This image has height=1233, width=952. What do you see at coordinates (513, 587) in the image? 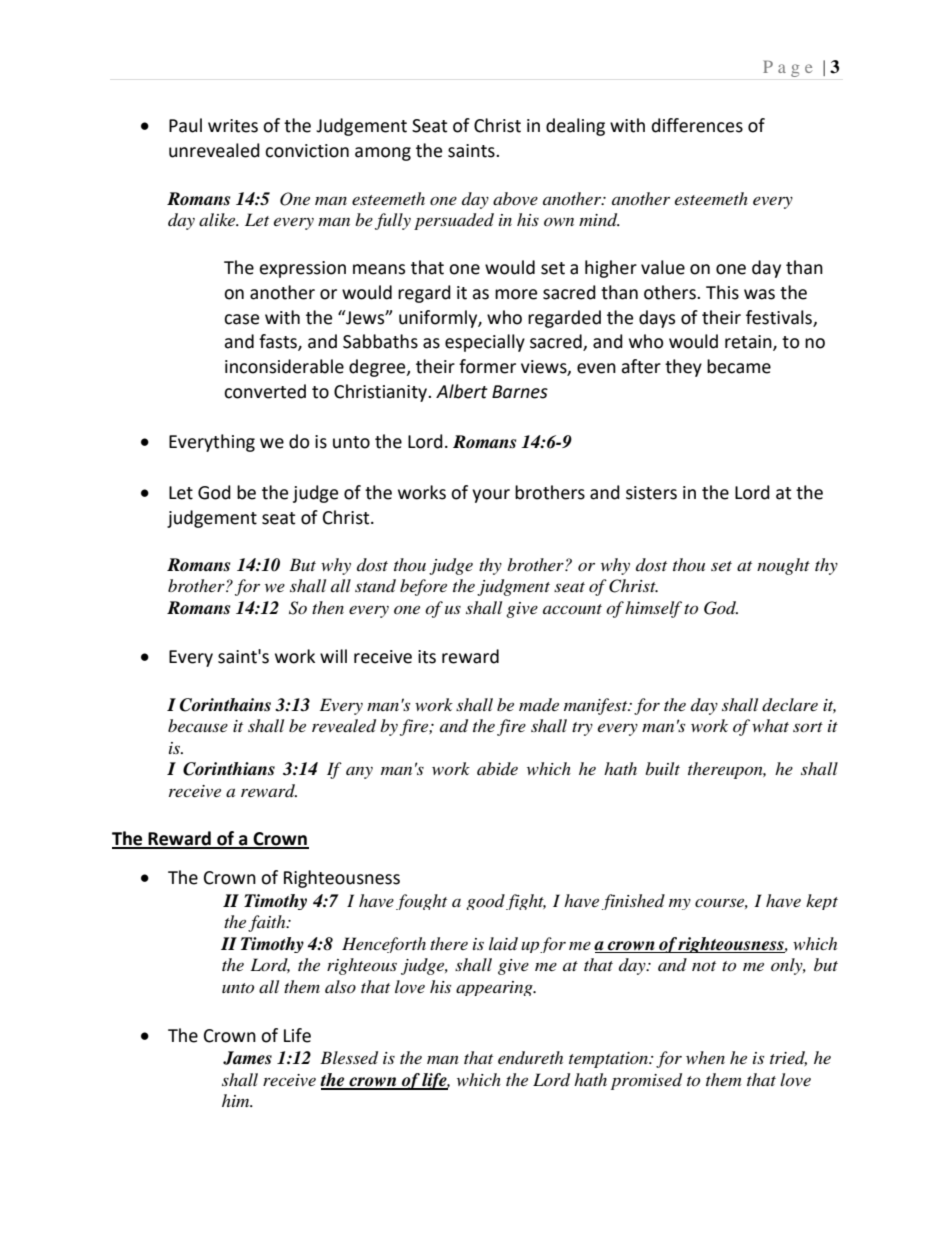
I see `judgment` at bounding box center [513, 587].
